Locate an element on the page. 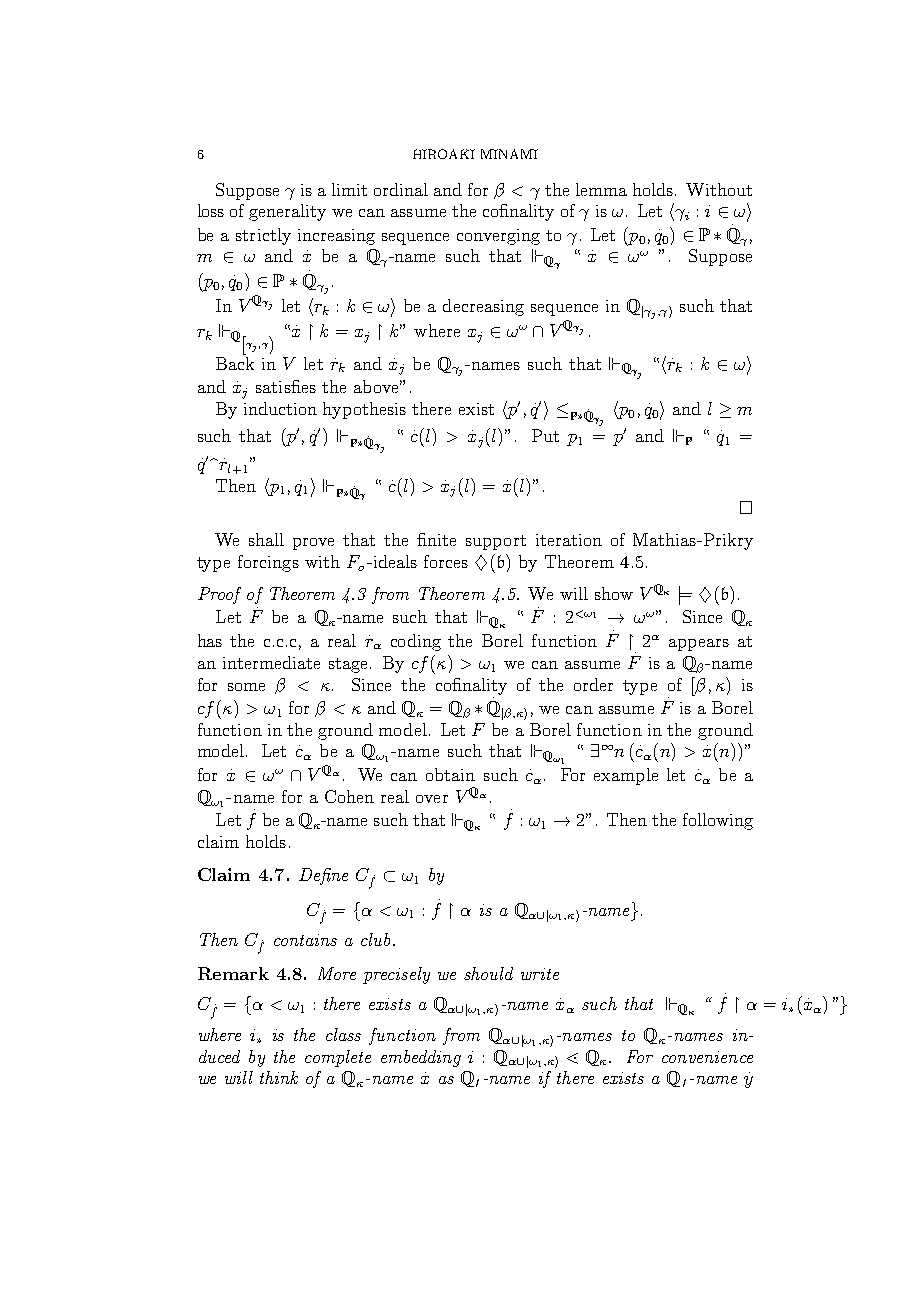 Image resolution: width=924 pixels, height=1308 pixels. finite is located at coordinates (436, 539).
